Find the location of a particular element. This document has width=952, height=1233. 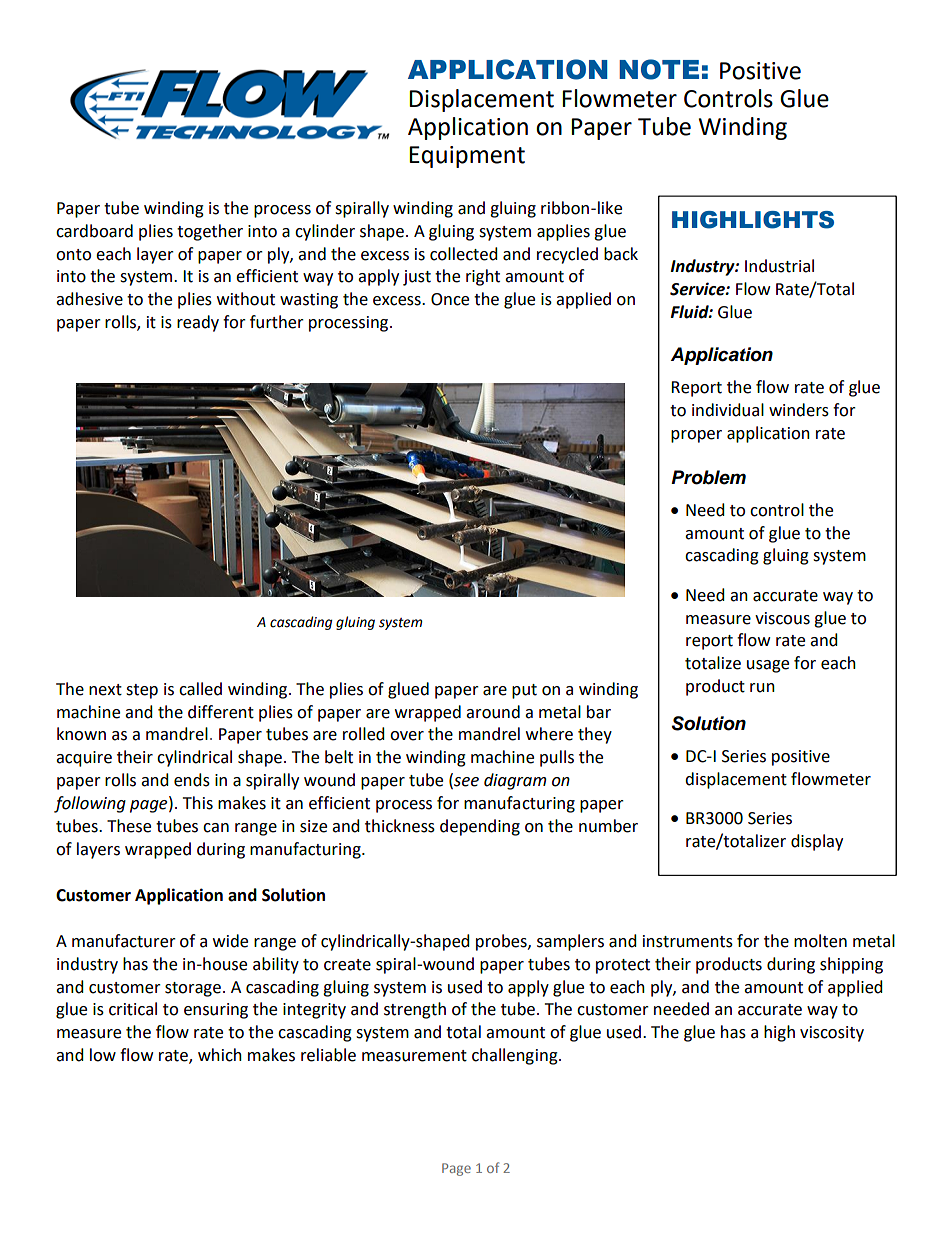

critical is located at coordinates (133, 1009).
